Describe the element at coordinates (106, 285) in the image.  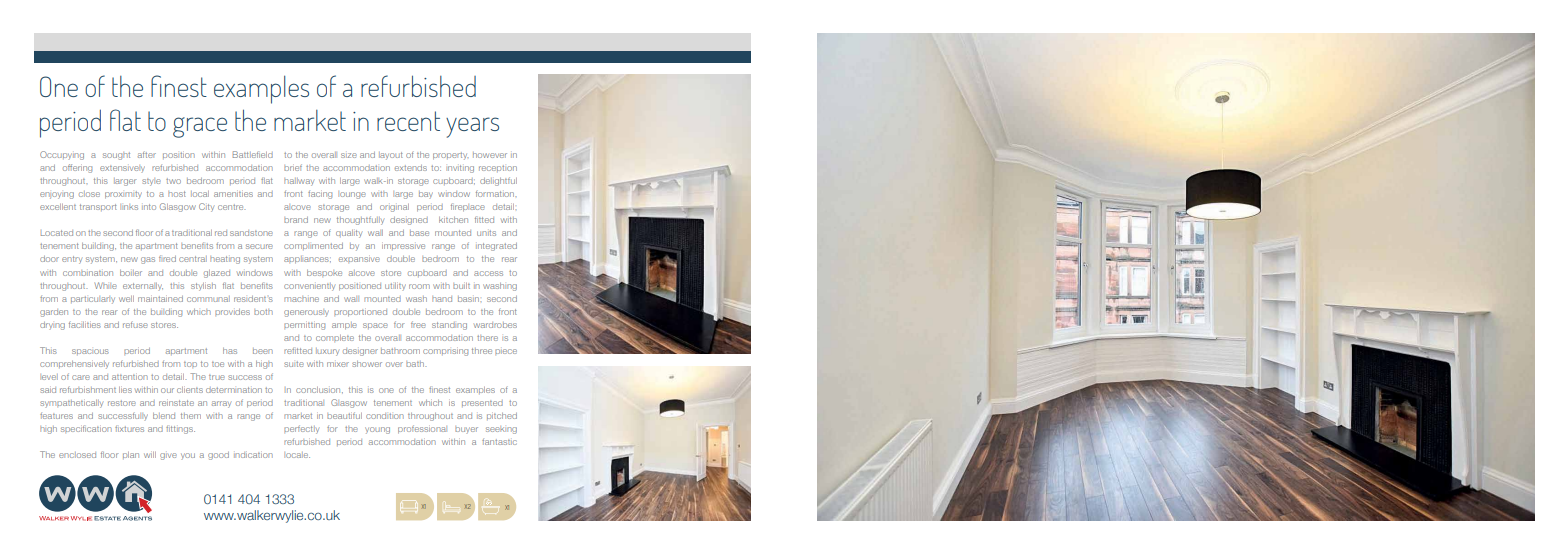
I see `While` at that location.
